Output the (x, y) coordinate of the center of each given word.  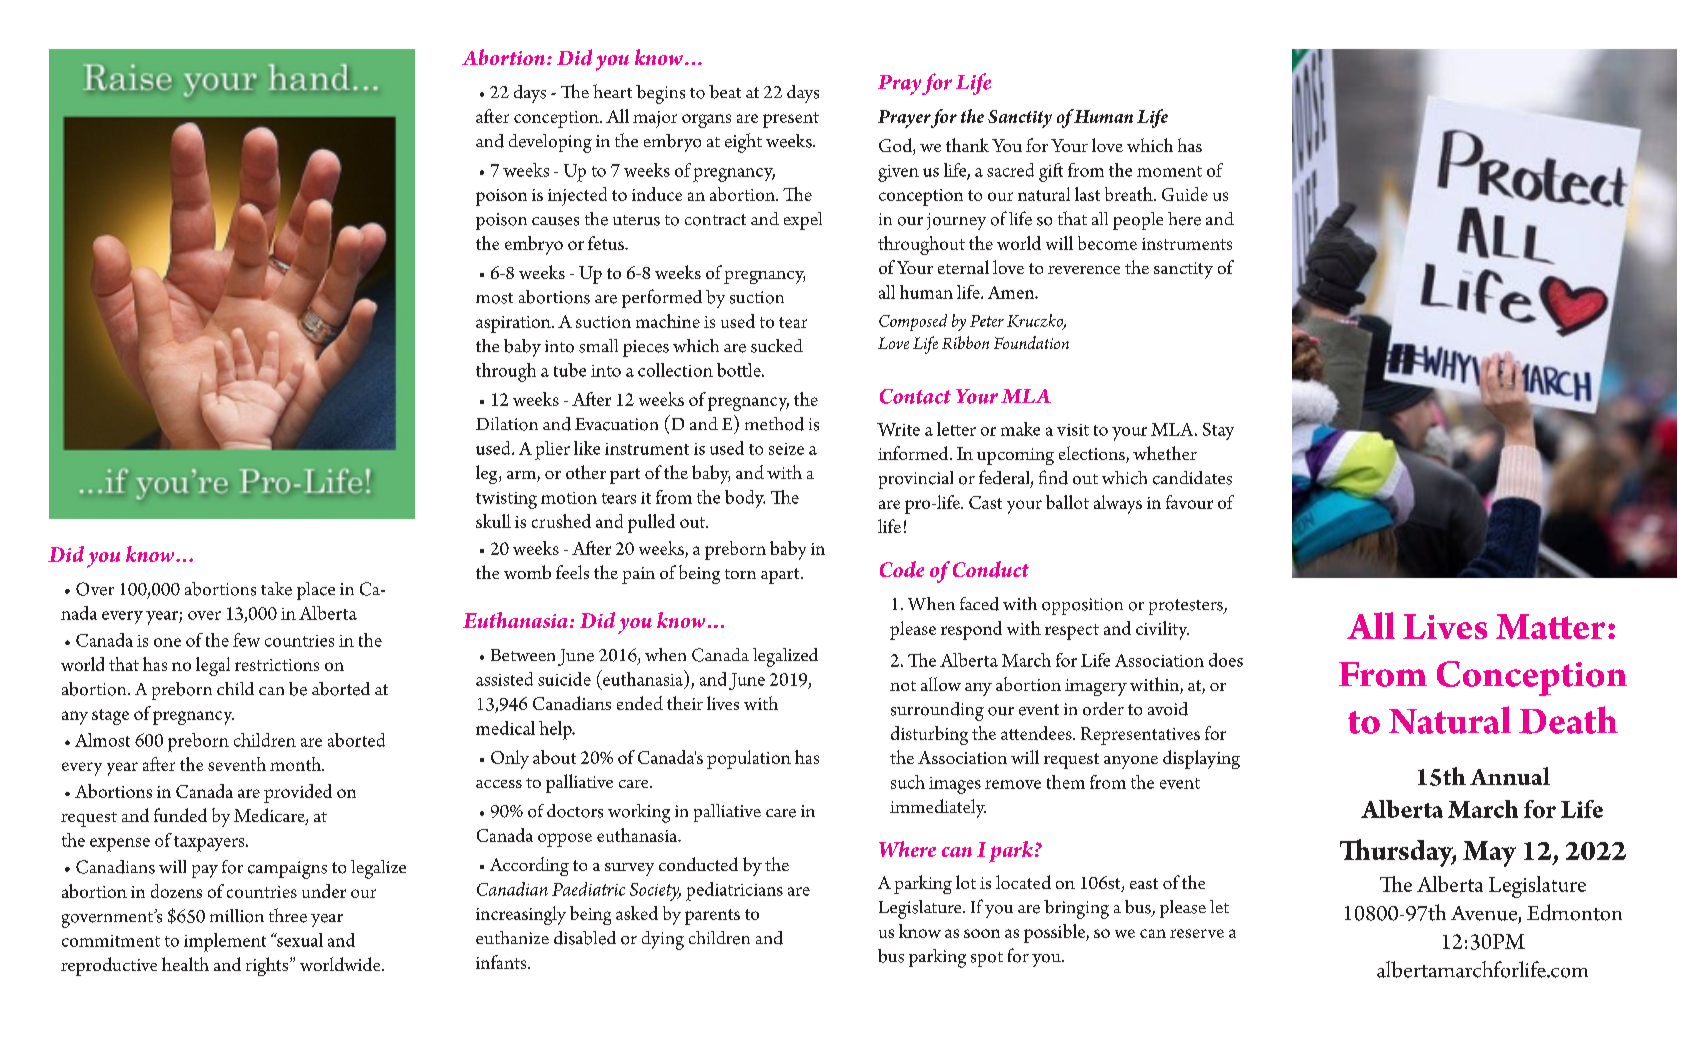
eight (743, 143)
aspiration (514, 324)
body (745, 499)
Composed (913, 322)
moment (1169, 171)
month (297, 764)
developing (550, 143)
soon (982, 933)
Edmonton (1574, 912)
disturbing (929, 735)
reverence (1084, 270)
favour (1189, 502)
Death (1568, 720)
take (276, 589)
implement (225, 942)
